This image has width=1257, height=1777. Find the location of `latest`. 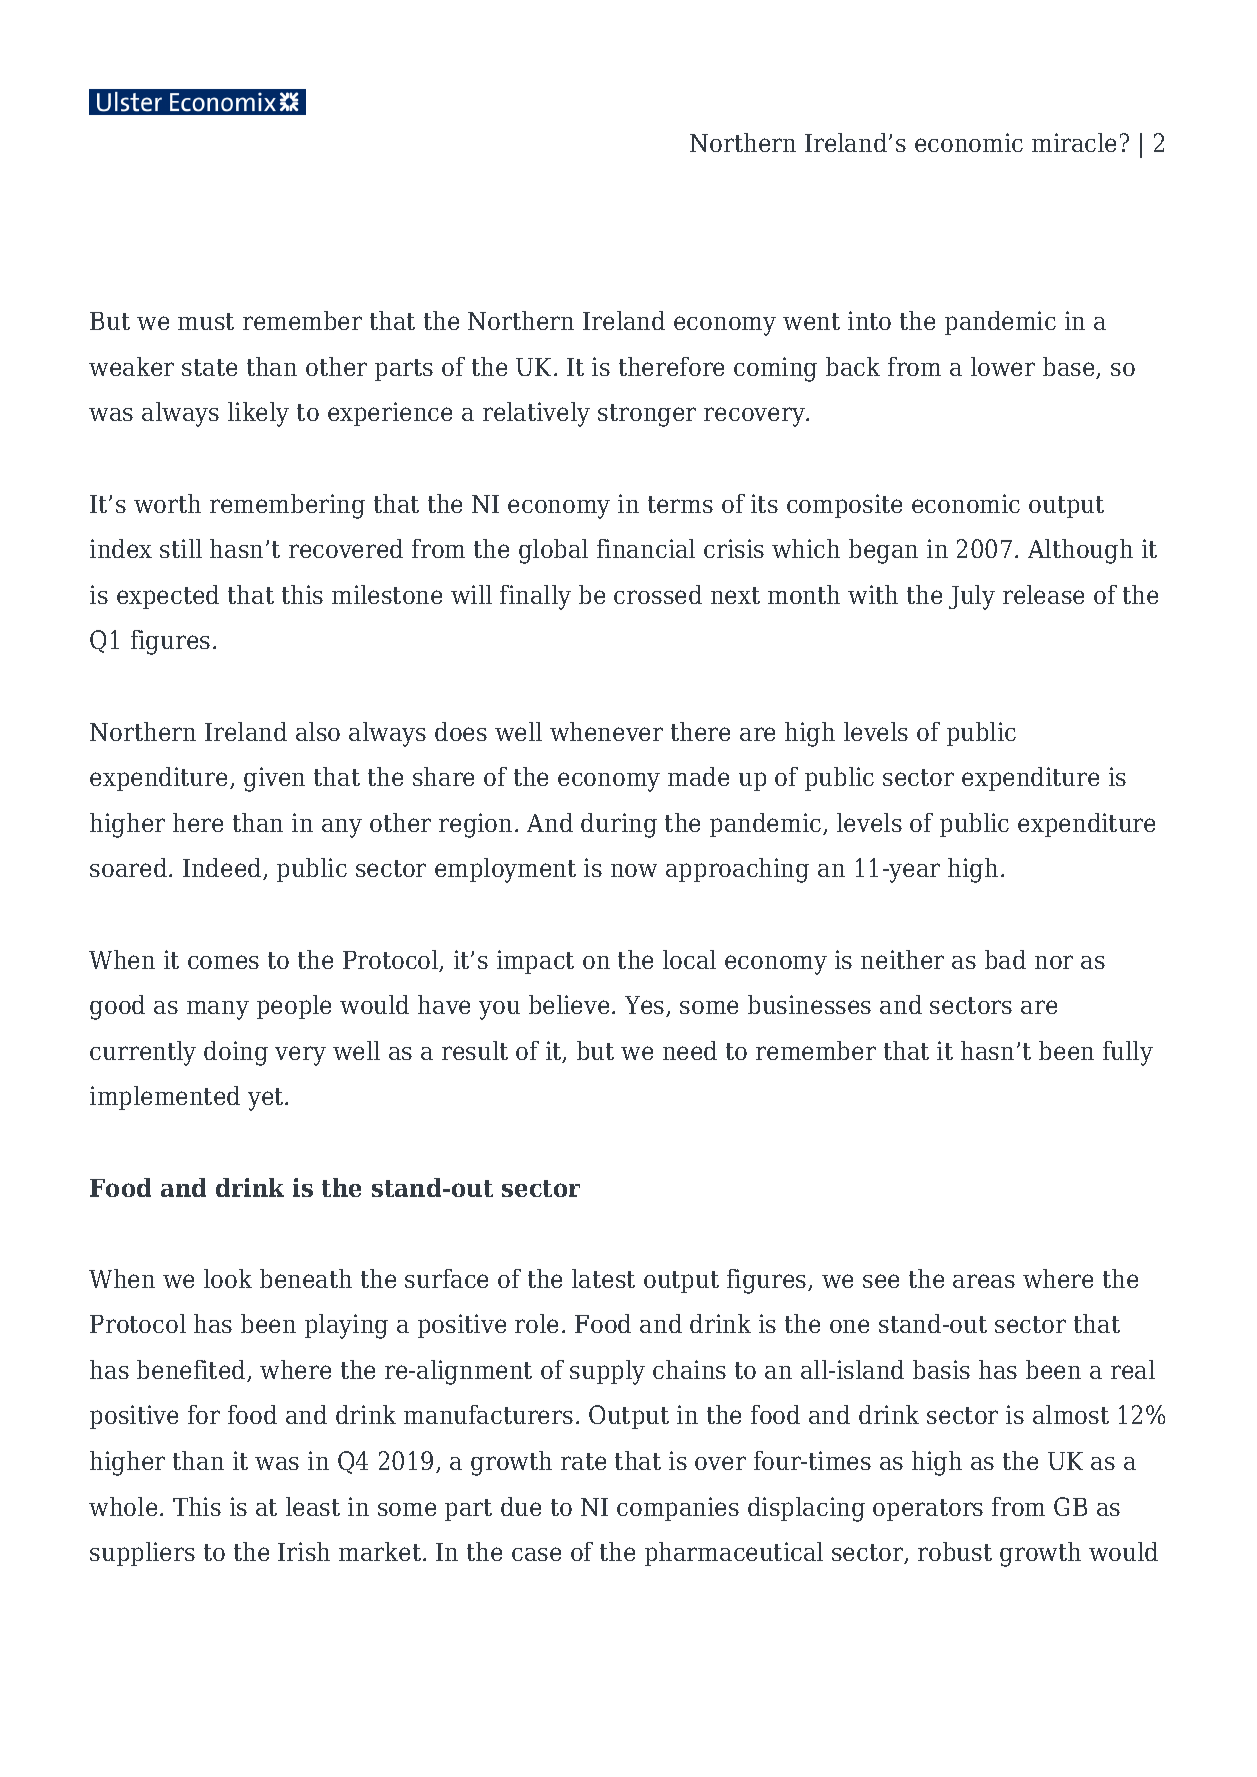

latest is located at coordinates (603, 1278).
